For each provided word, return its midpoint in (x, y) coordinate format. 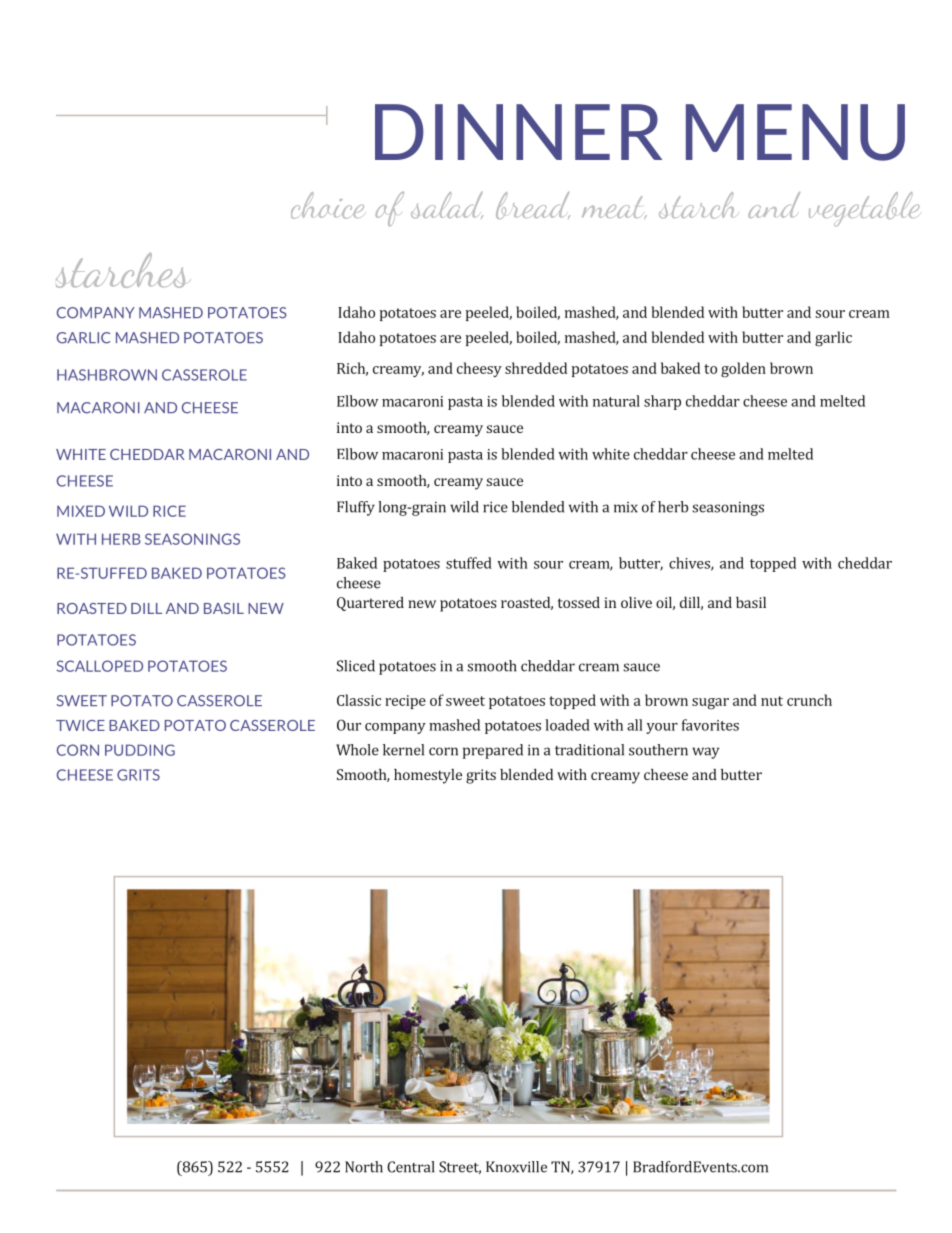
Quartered (370, 604)
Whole (357, 750)
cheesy (479, 369)
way (705, 753)
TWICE (80, 725)
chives (690, 564)
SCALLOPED (100, 666)
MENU (795, 132)
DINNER (518, 132)
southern (658, 750)
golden (743, 370)
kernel (403, 750)
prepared (493, 751)
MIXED (81, 511)
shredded (536, 368)
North (364, 1167)
